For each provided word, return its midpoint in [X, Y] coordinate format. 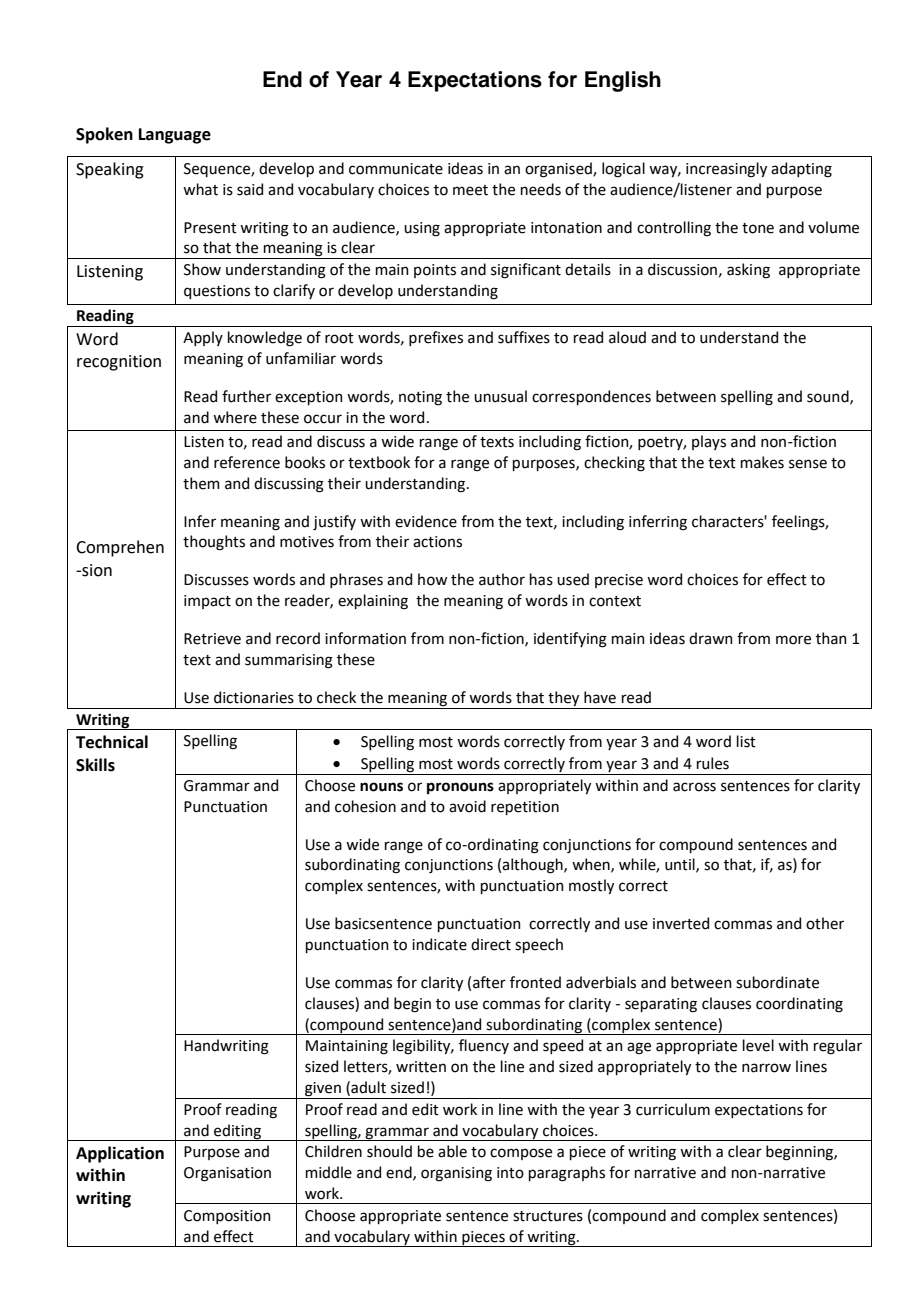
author [502, 579]
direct [491, 944]
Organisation [227, 1174]
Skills [95, 765]
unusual [500, 396]
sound [829, 397]
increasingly [726, 170]
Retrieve [212, 639]
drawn [711, 638]
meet [470, 190]
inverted [681, 923]
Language [175, 136]
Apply [203, 338]
